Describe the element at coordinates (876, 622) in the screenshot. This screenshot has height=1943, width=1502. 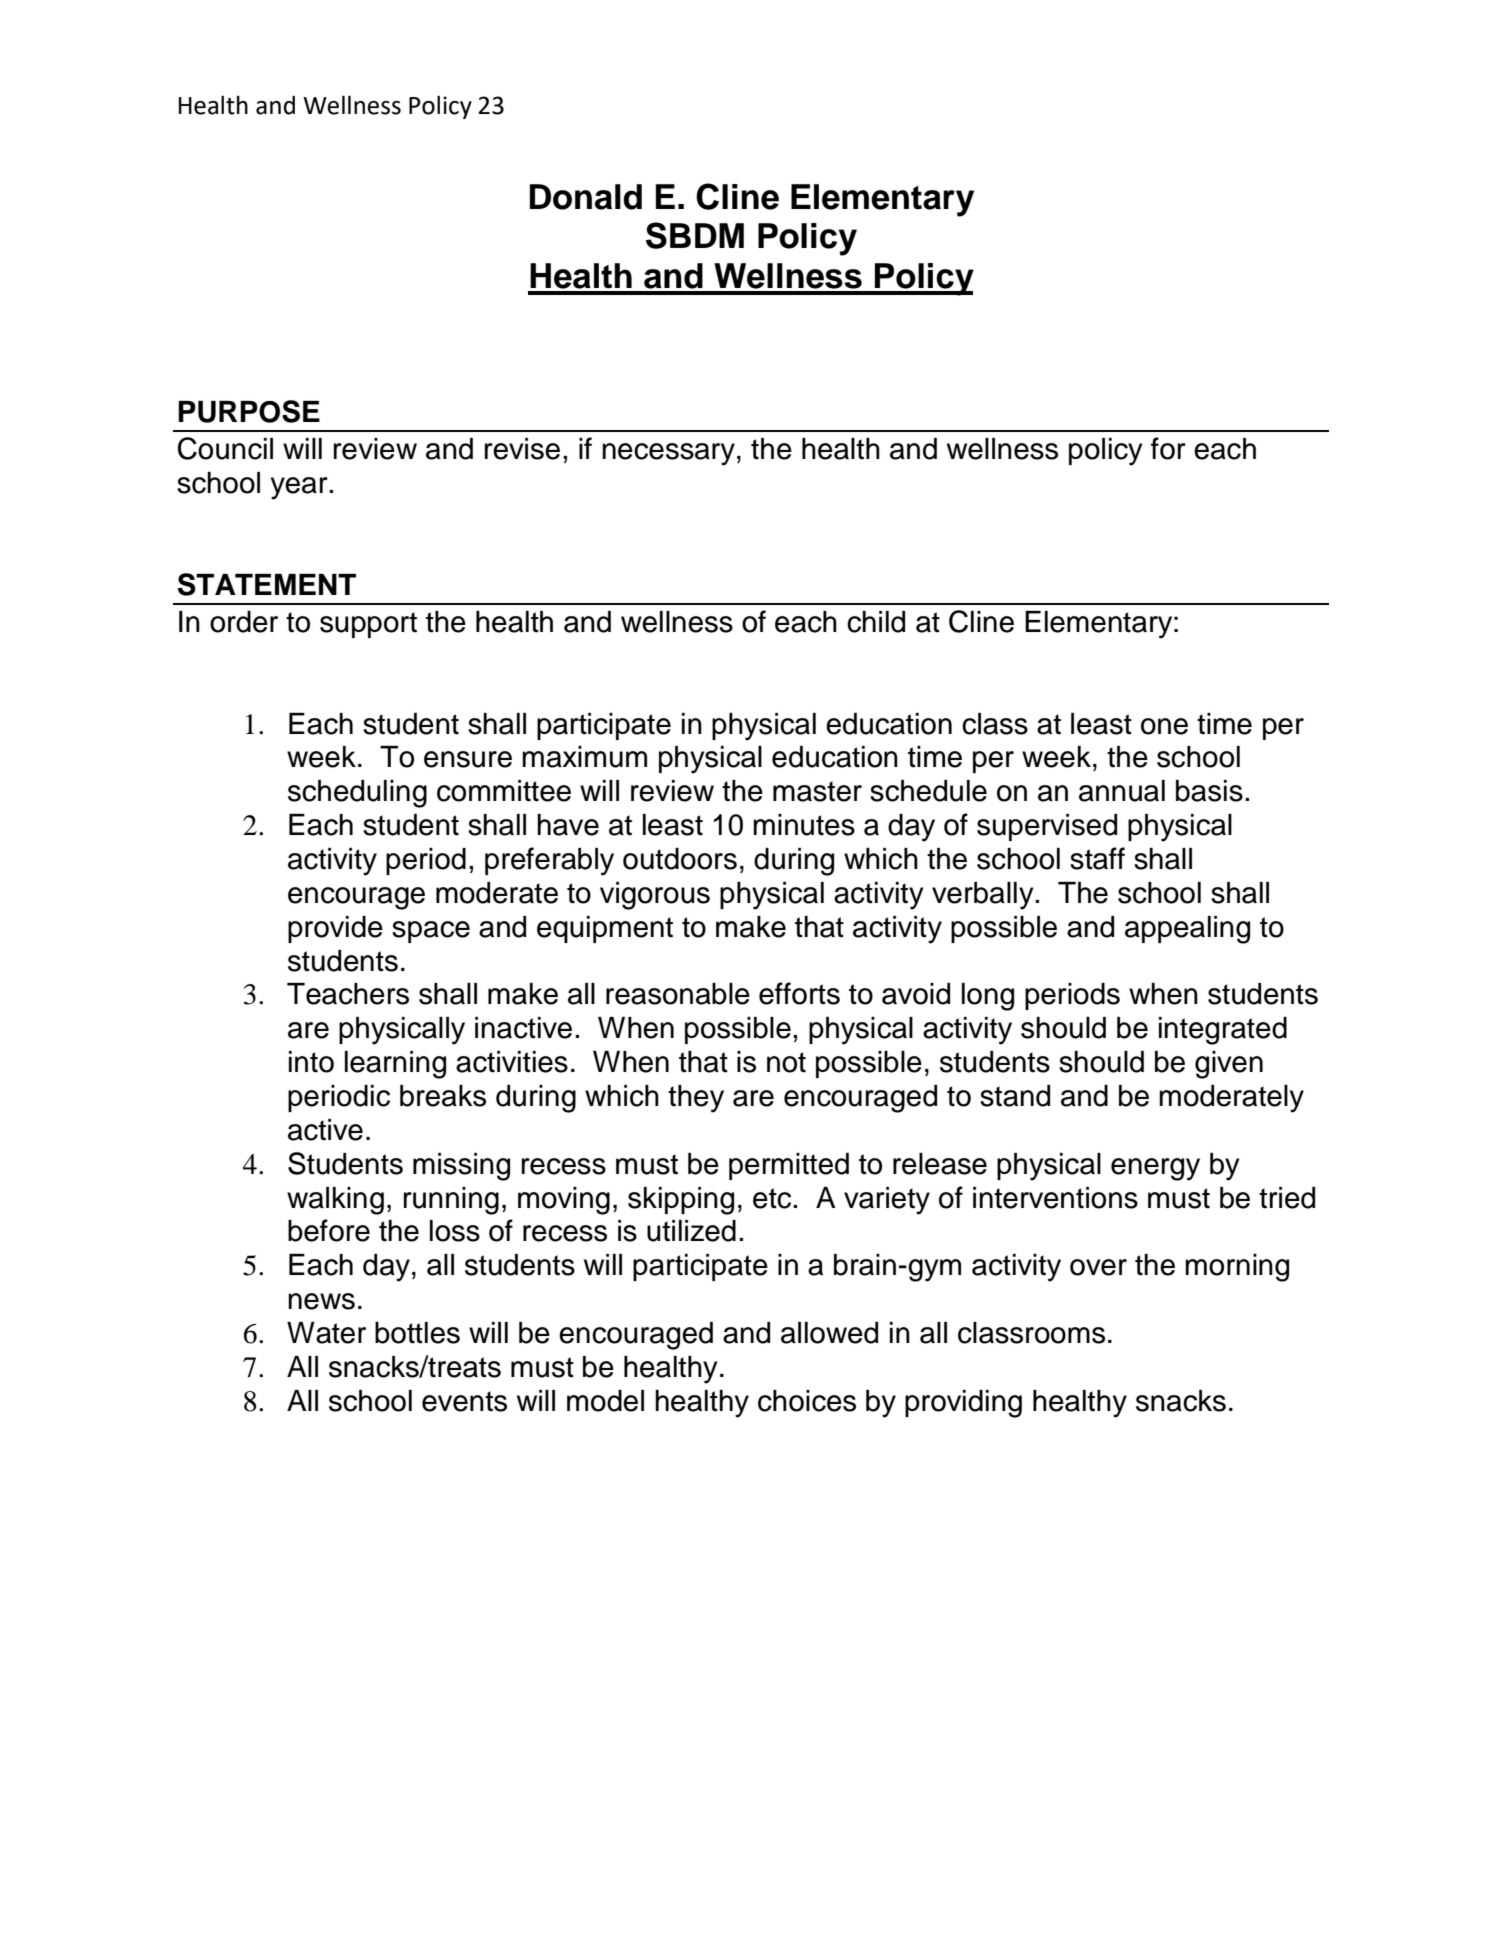
I see `child` at that location.
